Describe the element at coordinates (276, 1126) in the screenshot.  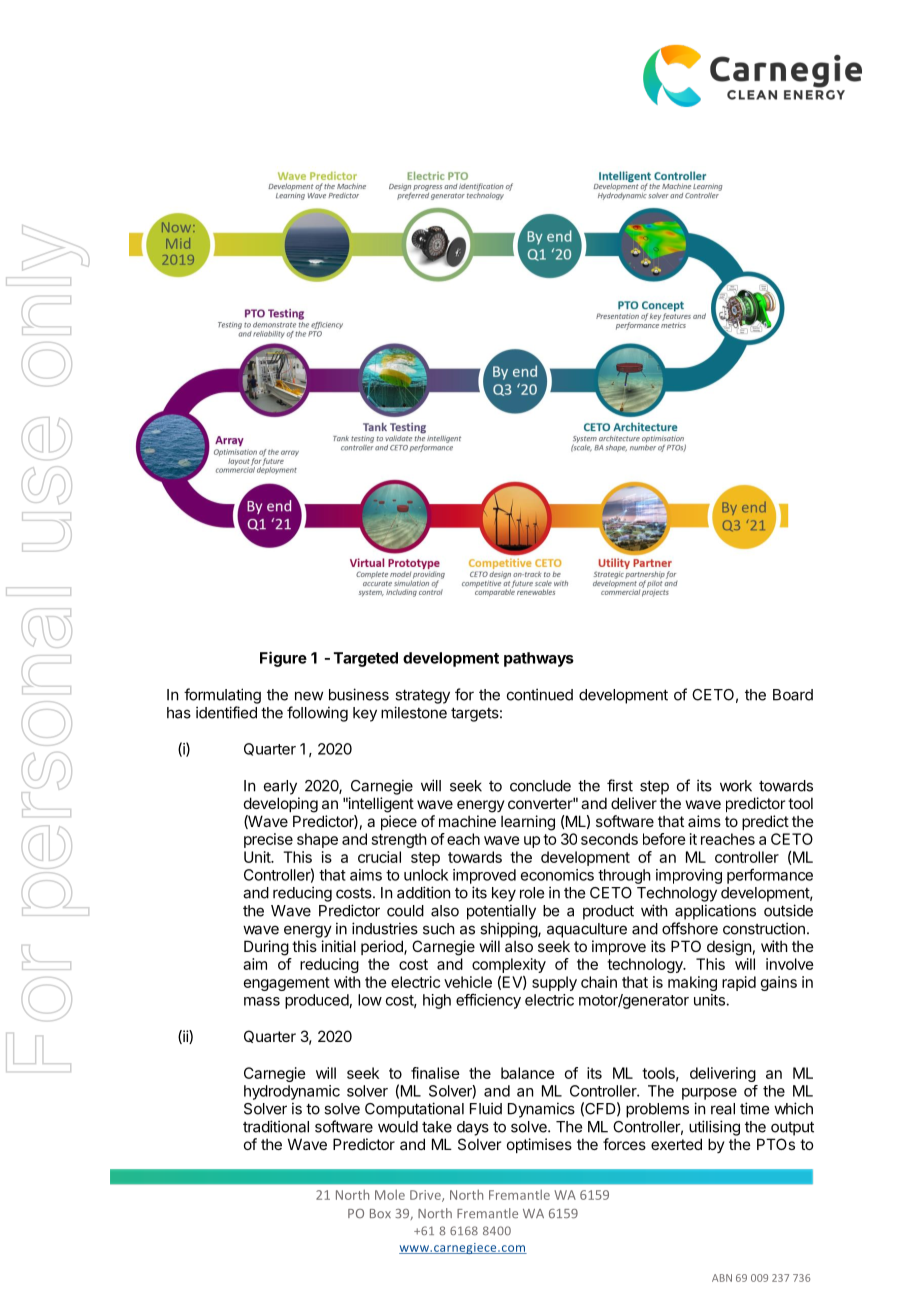
I see `traditional` at that location.
